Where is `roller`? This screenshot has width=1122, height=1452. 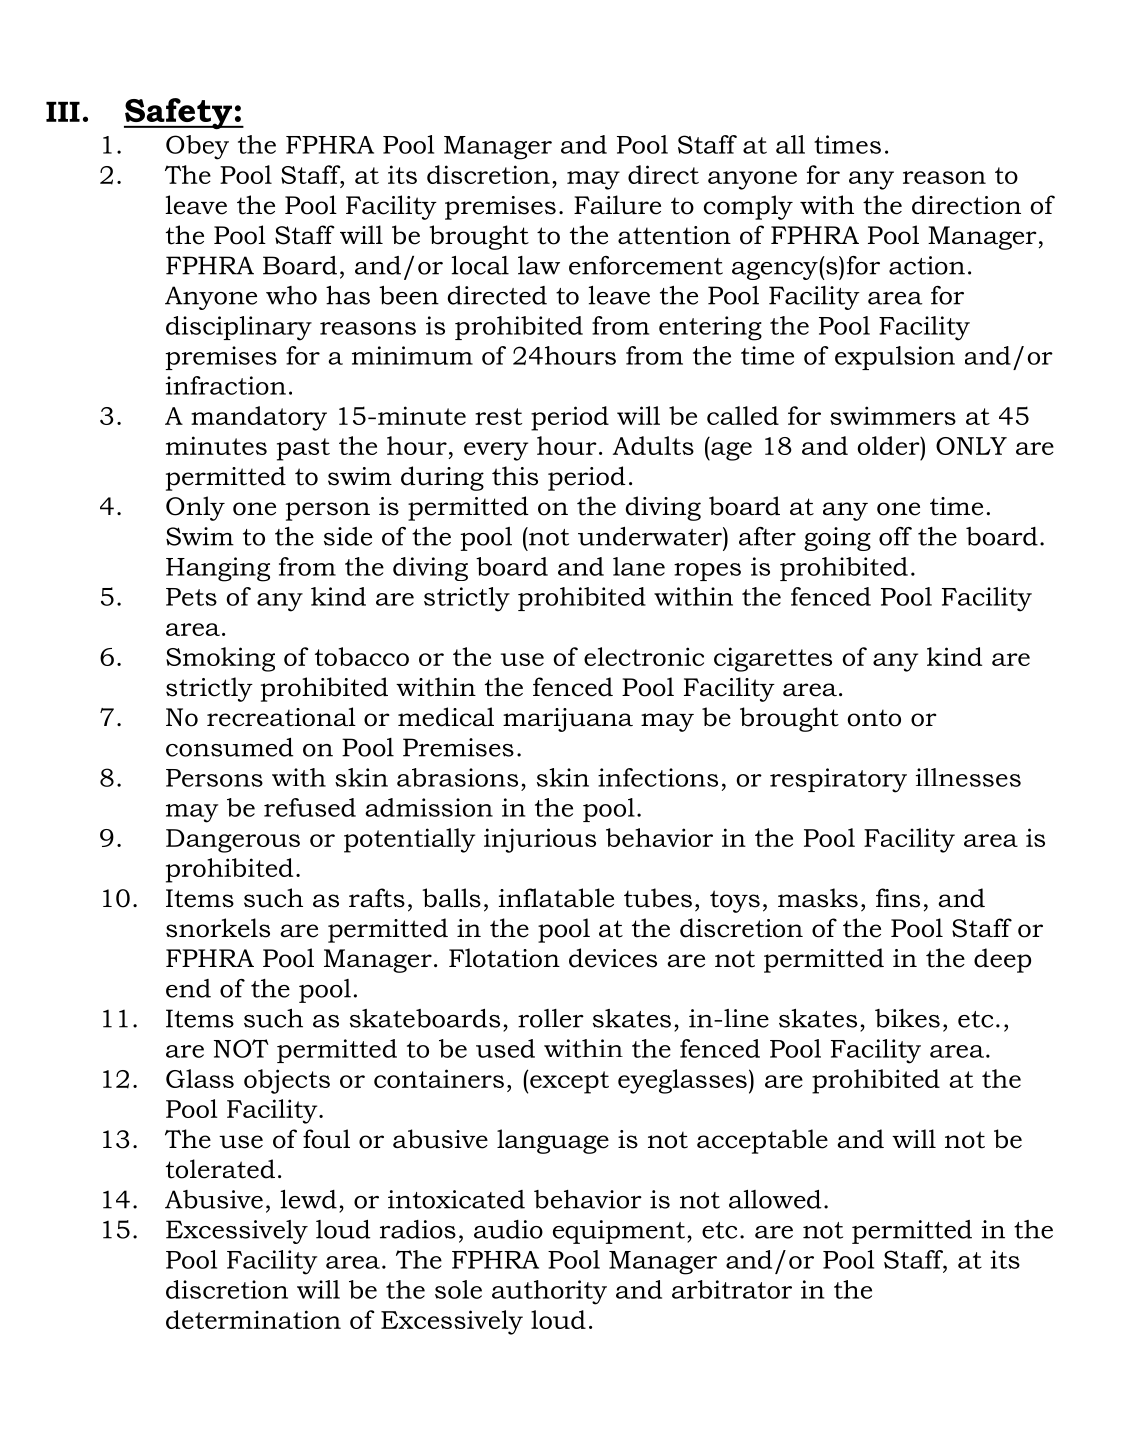 roller is located at coordinates (551, 1018).
